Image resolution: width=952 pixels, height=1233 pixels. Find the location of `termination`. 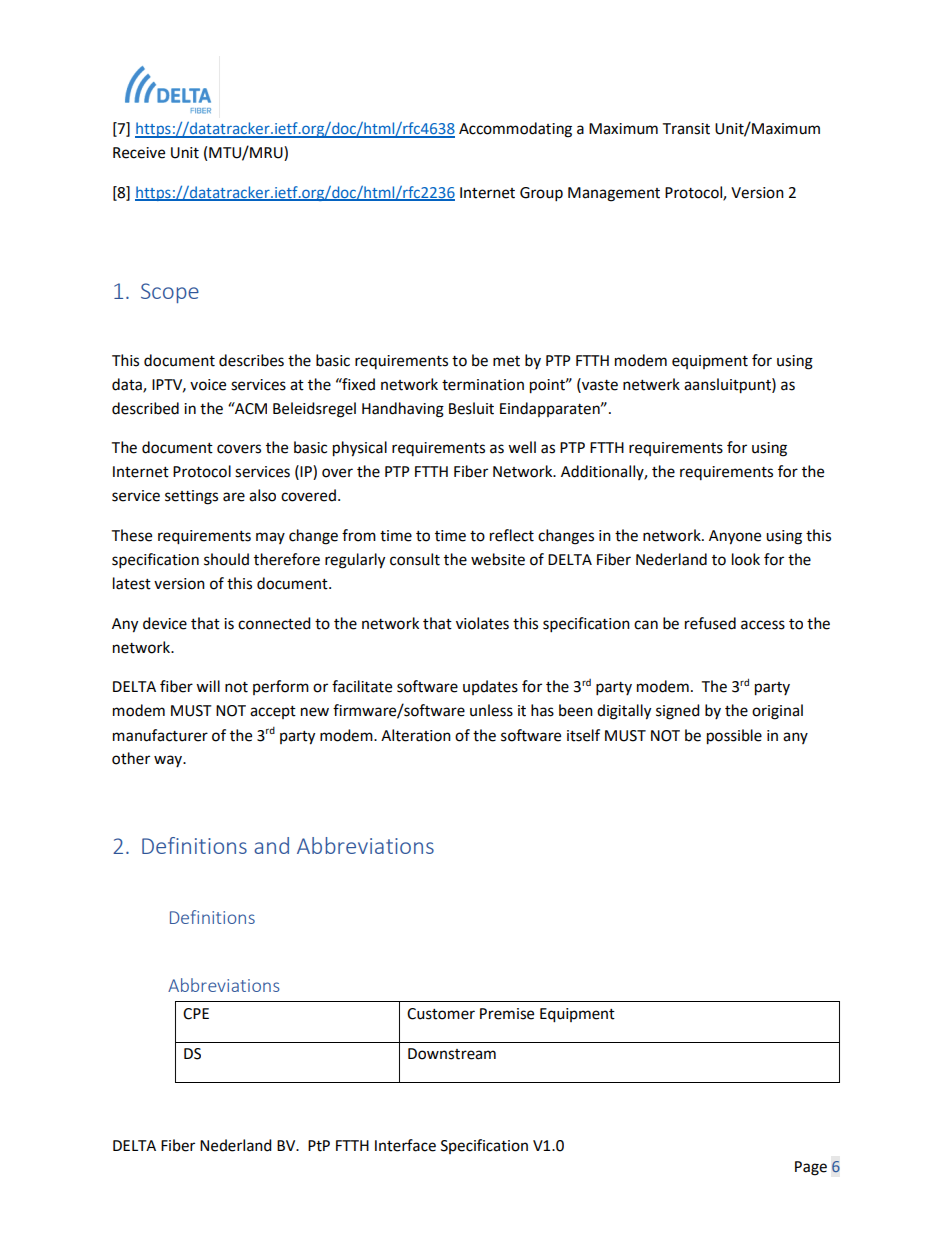

termination is located at coordinates (483, 385).
